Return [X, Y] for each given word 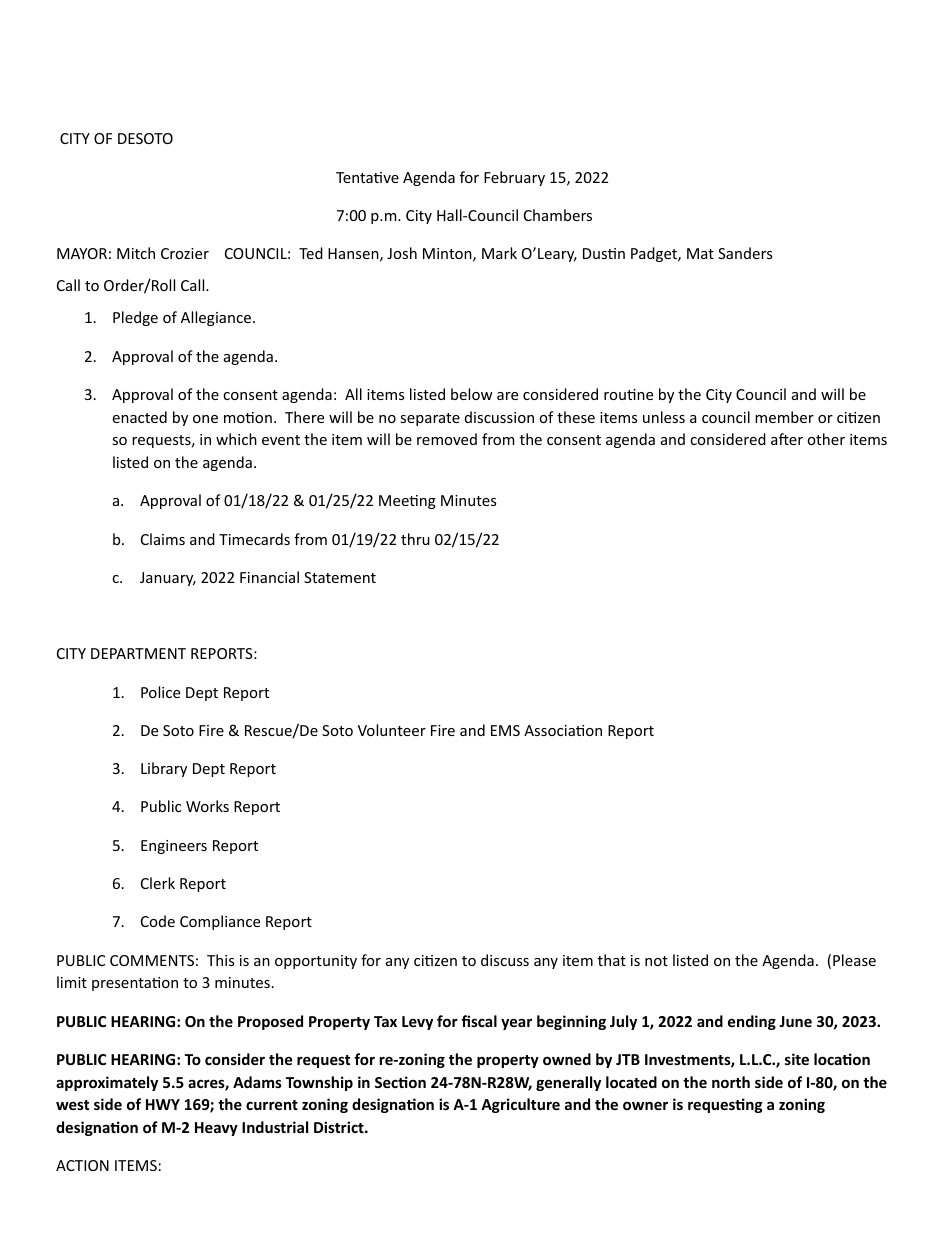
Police [160, 692]
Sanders [745, 253]
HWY [163, 1104]
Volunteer [392, 730]
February [514, 178]
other [826, 439]
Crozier [185, 253]
